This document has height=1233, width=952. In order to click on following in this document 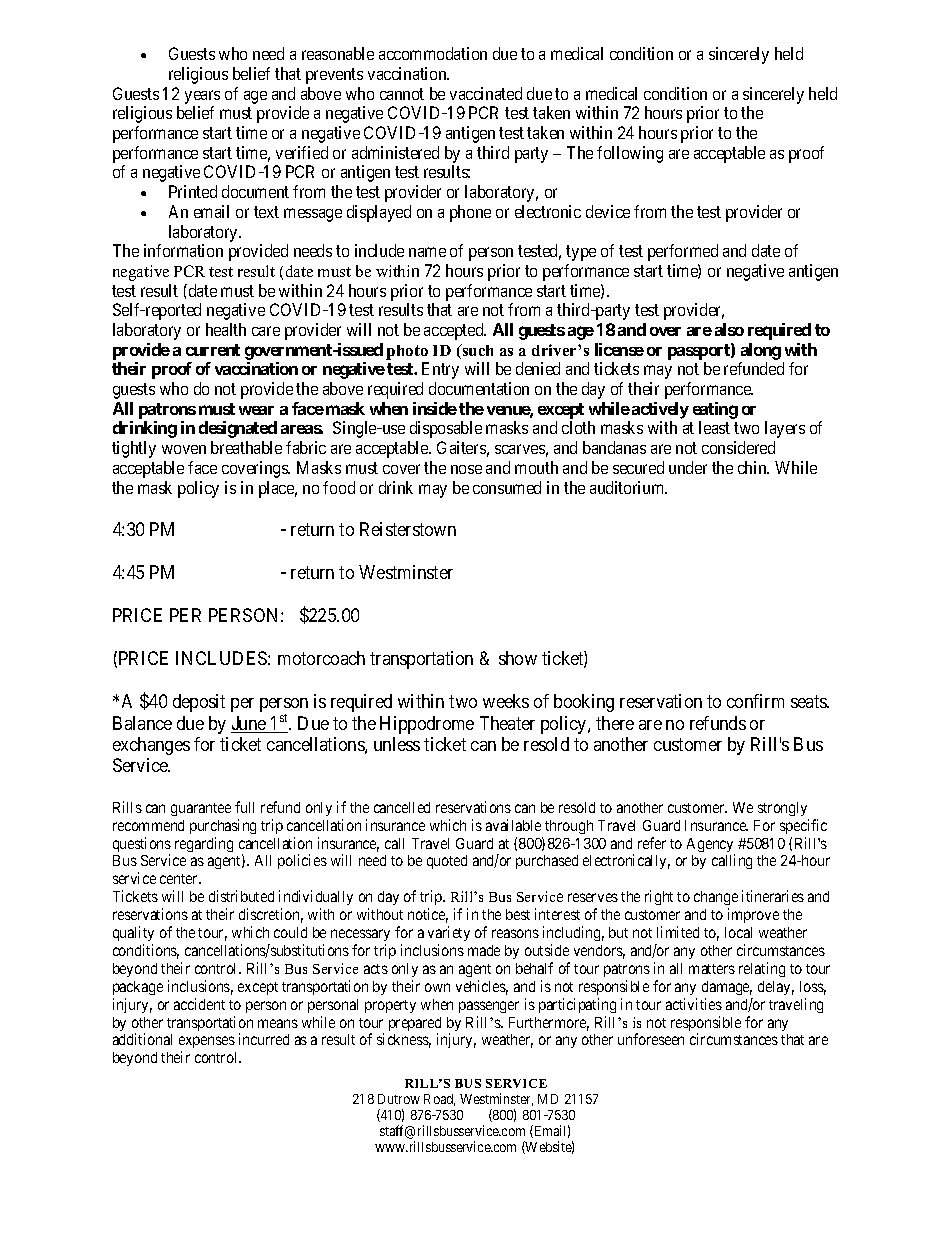, I will do `click(630, 154)`.
